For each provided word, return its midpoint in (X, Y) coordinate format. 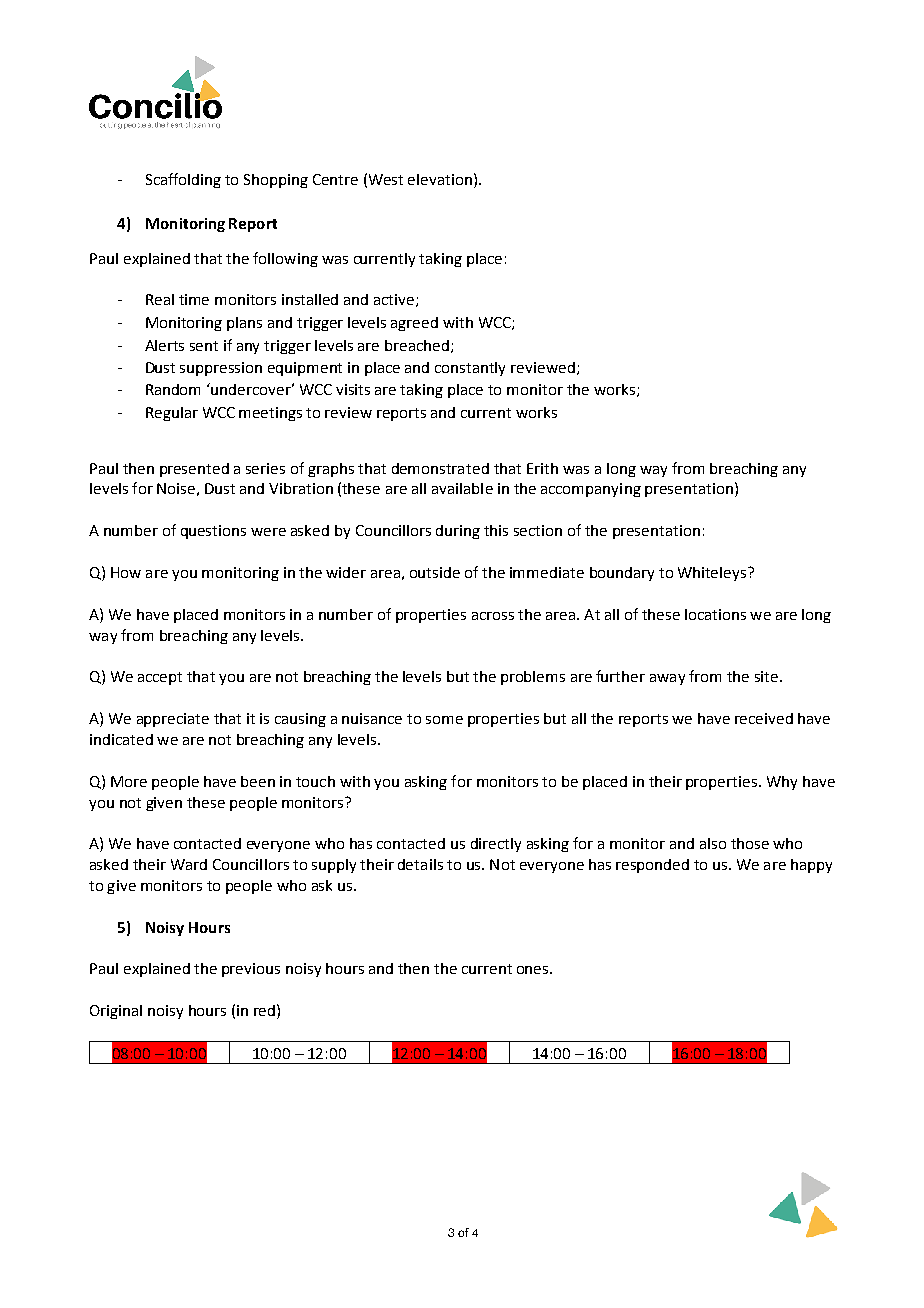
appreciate (173, 720)
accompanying (591, 490)
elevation (440, 179)
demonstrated (440, 468)
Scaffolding (183, 180)
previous (251, 970)
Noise (176, 488)
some (444, 720)
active (395, 300)
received (764, 718)
